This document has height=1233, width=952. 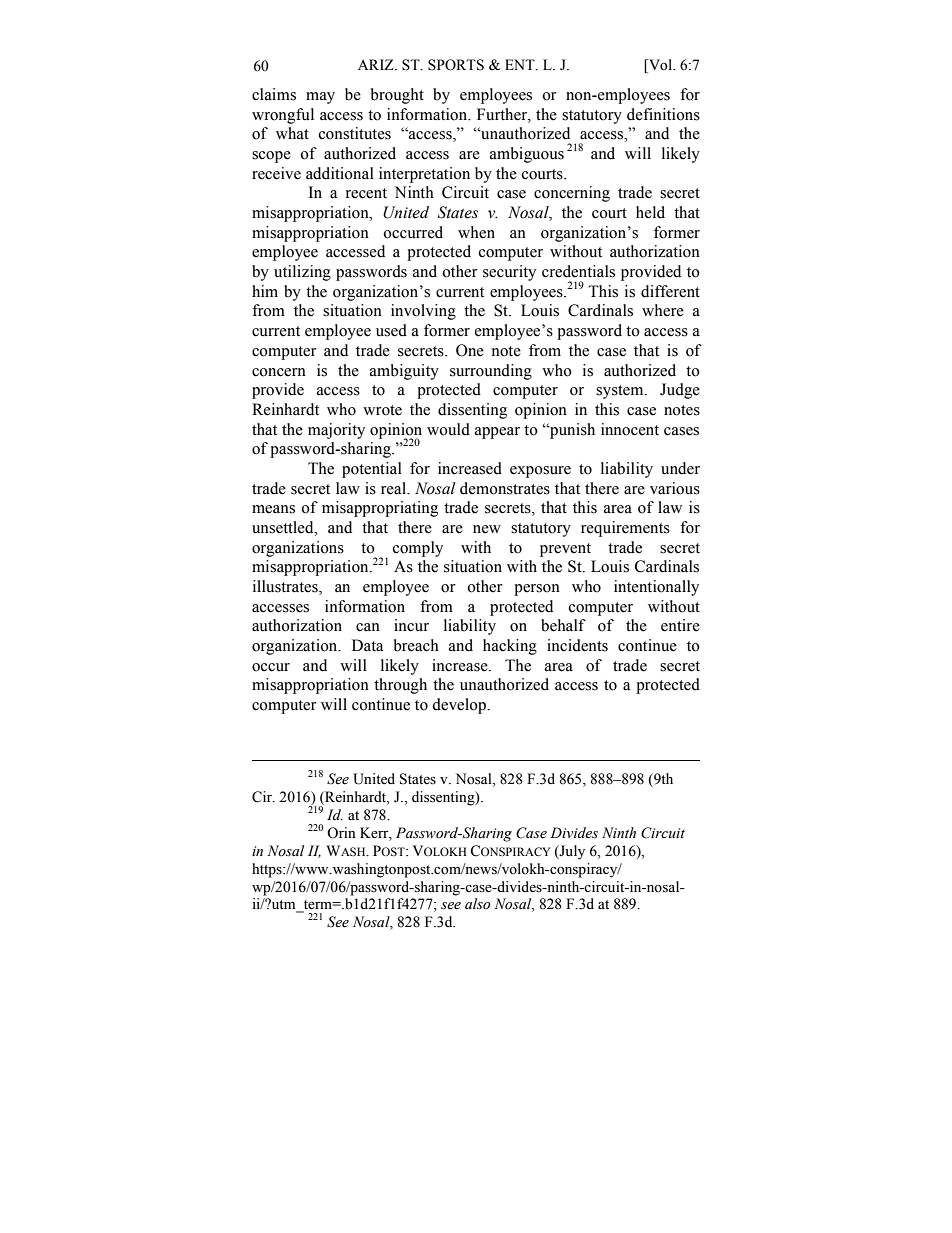 What do you see at coordinates (265, 291) in the document?
I see `him` at bounding box center [265, 291].
